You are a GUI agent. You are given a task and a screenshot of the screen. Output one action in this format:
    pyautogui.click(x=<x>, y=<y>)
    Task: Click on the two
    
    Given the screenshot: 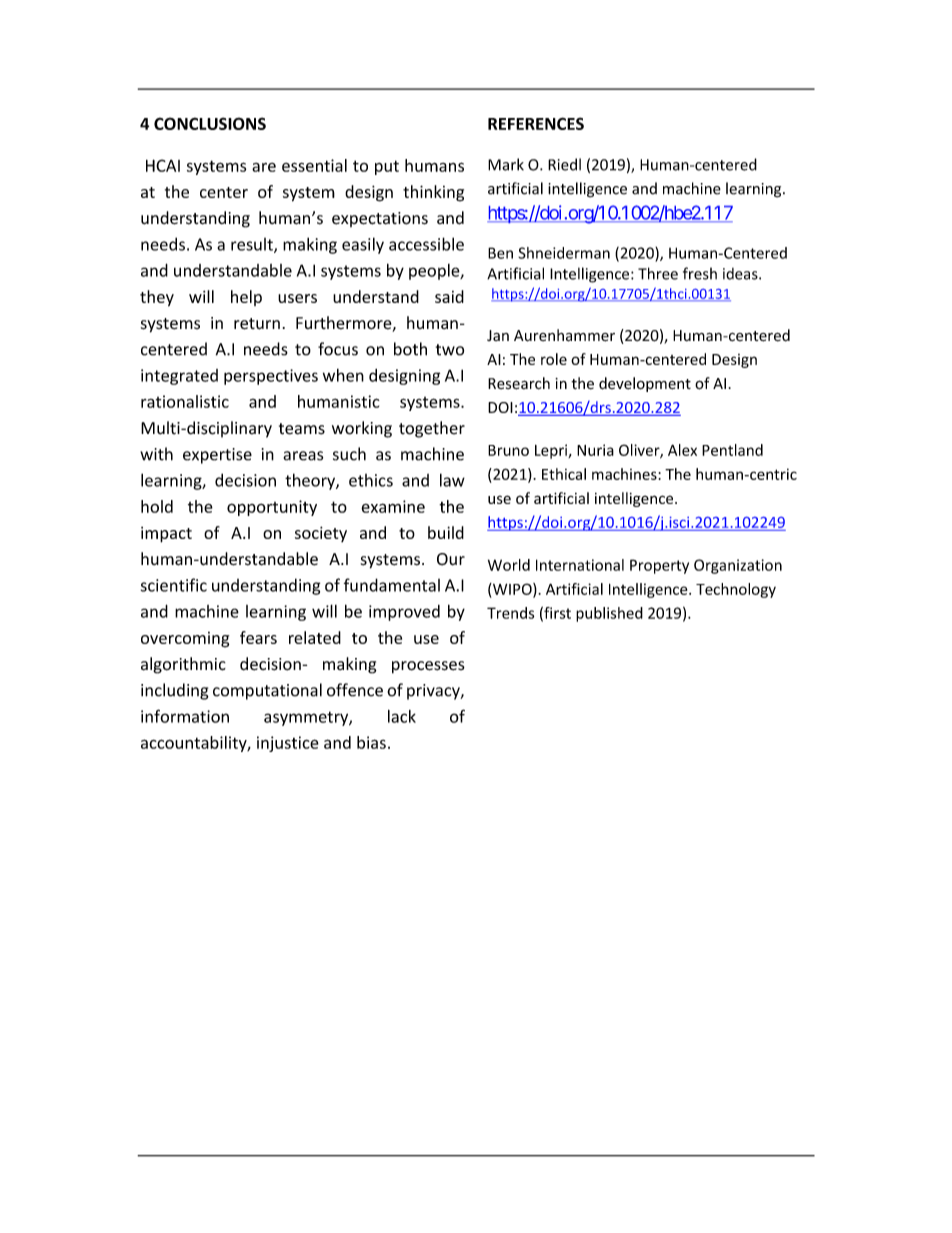 What is the action you would take?
    pyautogui.click(x=450, y=350)
